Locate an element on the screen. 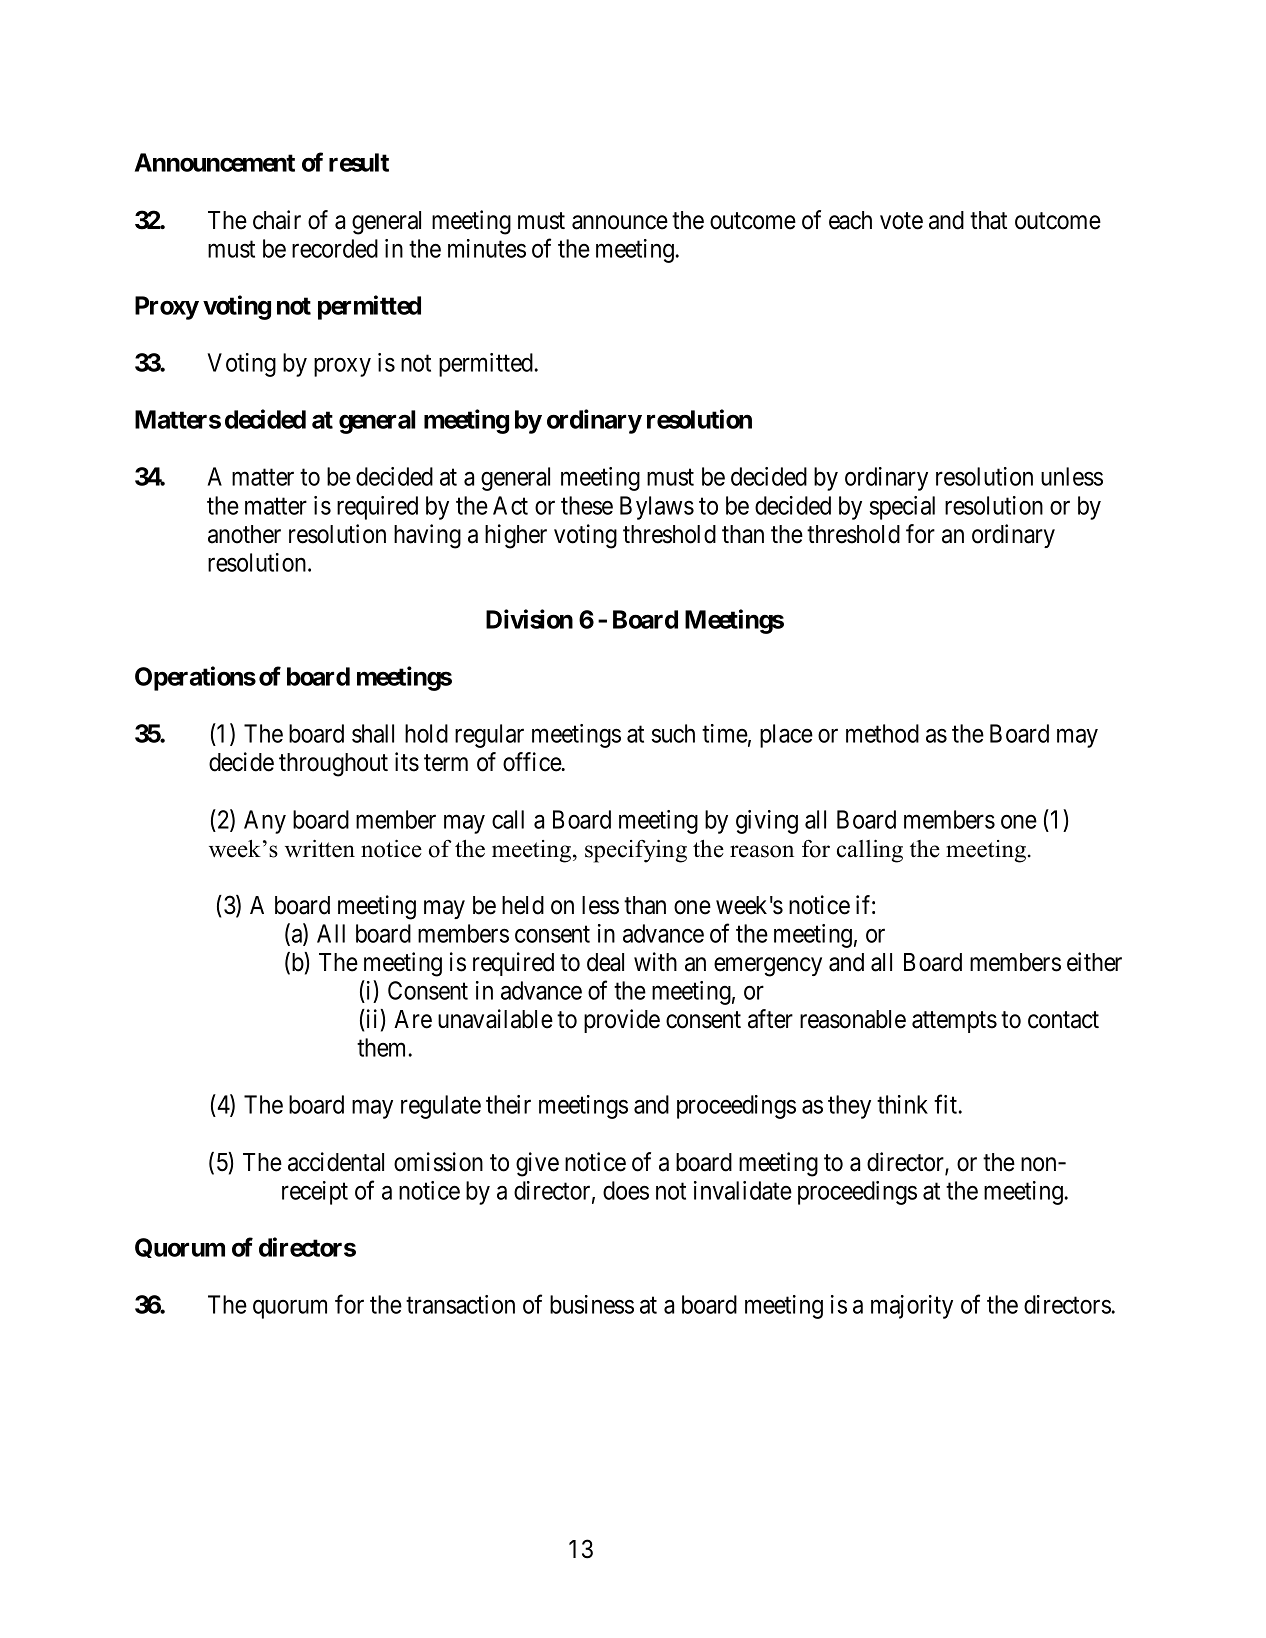  transaction is located at coordinates (460, 1304).
